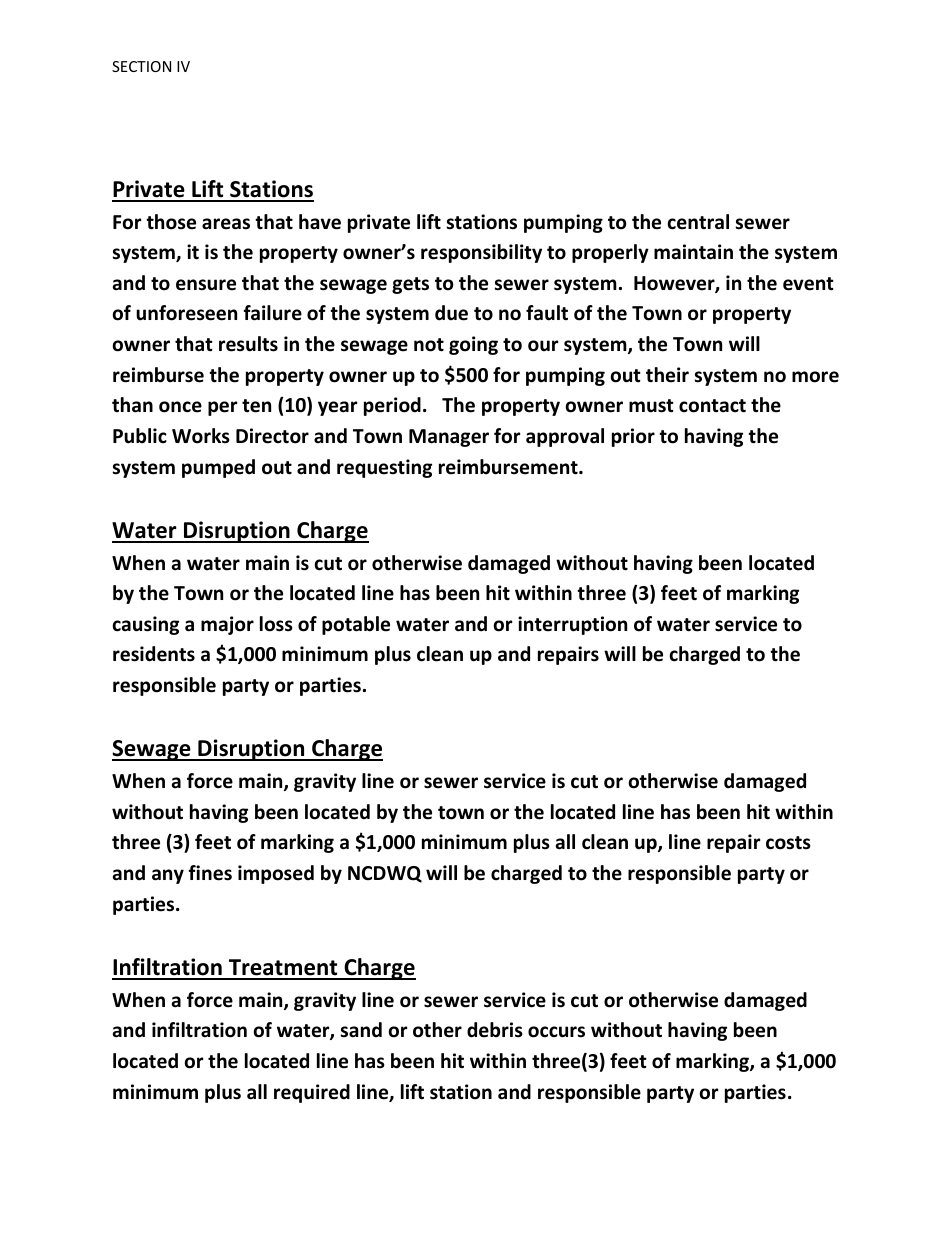 The width and height of the image is (952, 1233). I want to click on interruption, so click(572, 625).
